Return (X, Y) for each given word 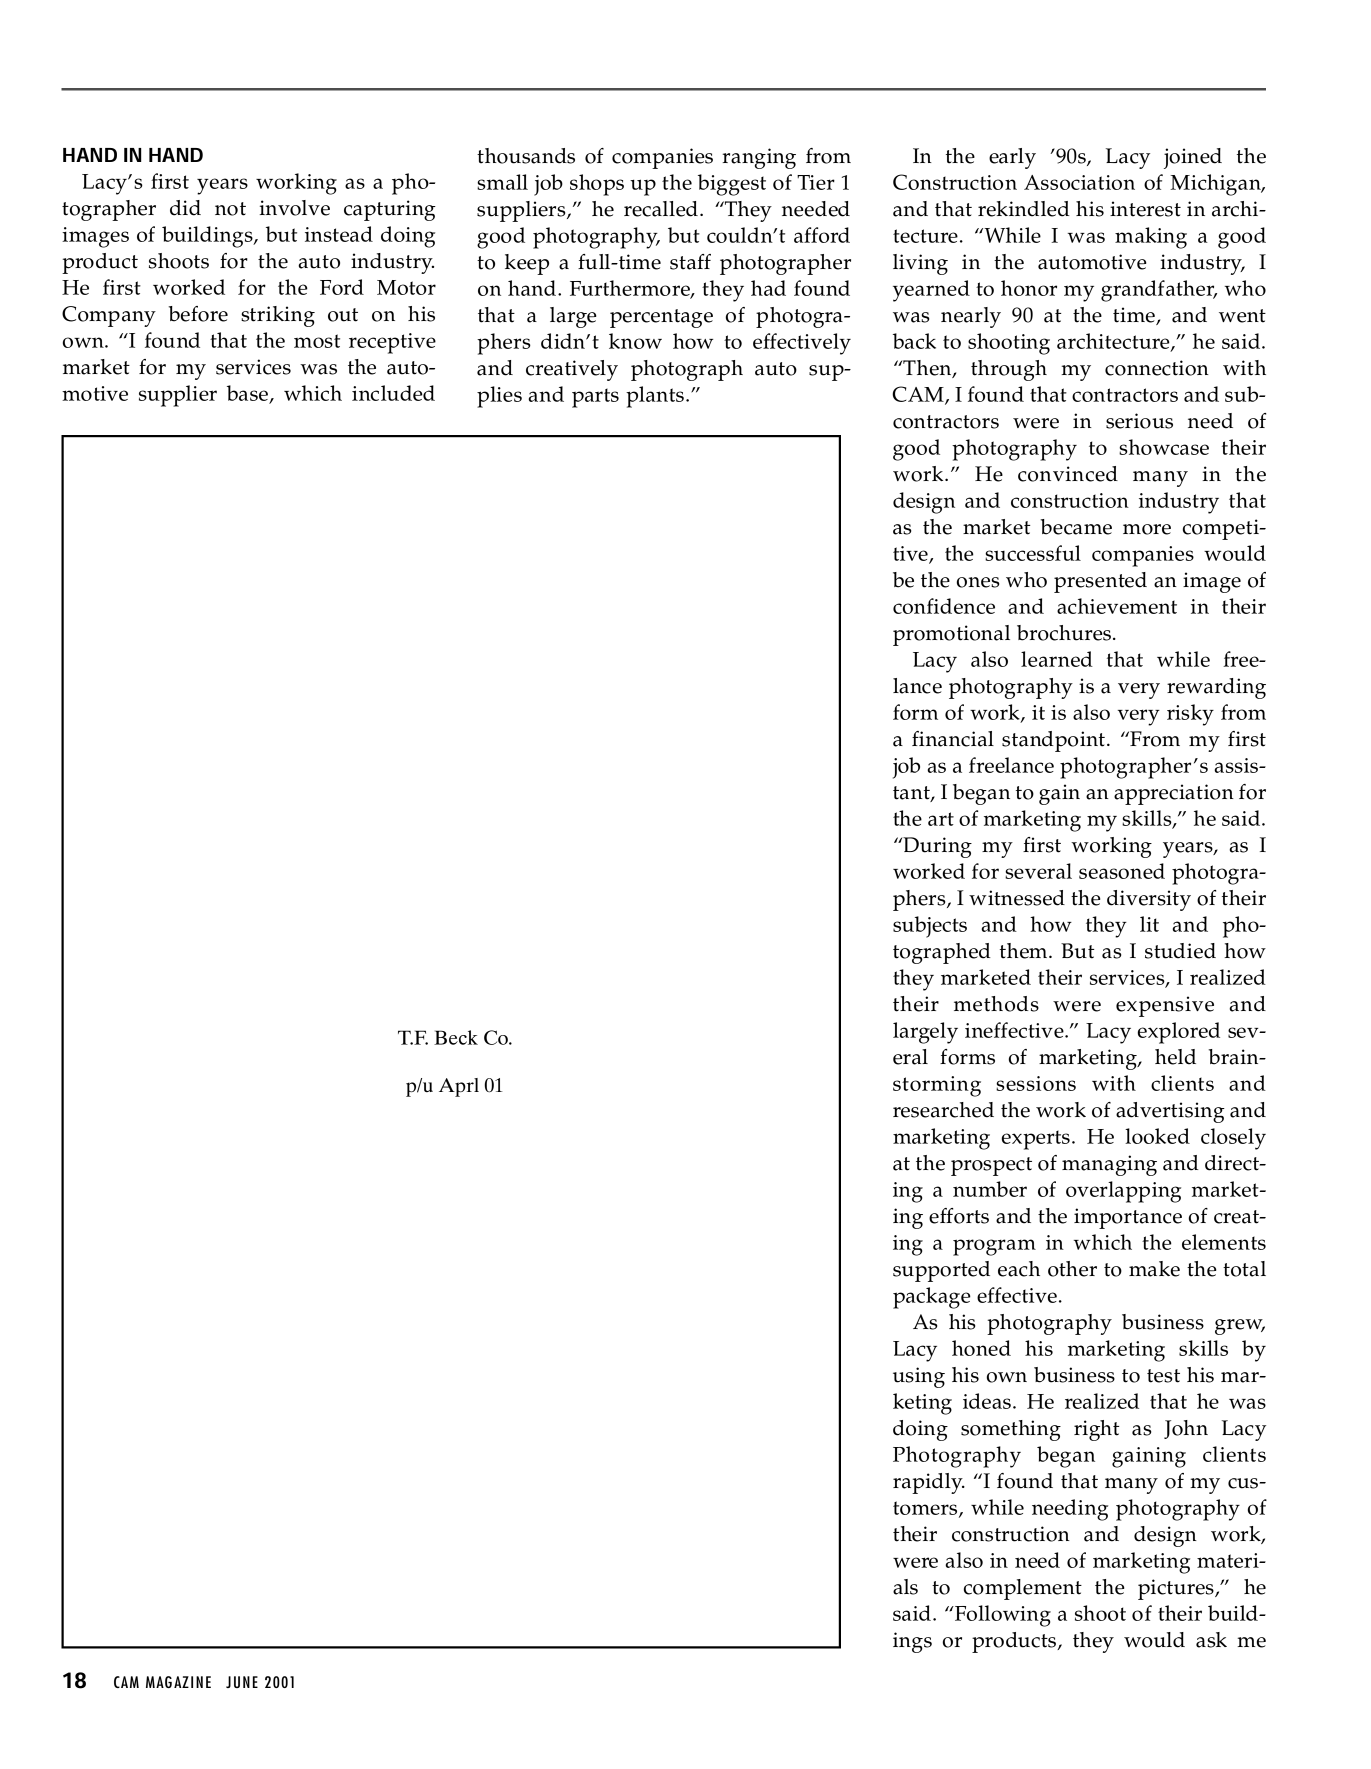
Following (1002, 1616)
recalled (661, 209)
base (247, 393)
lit (1149, 924)
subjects (930, 927)
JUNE (242, 1682)
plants (655, 397)
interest (1145, 209)
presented (1100, 582)
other (1072, 1269)
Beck (456, 1037)
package (932, 1298)
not (230, 209)
